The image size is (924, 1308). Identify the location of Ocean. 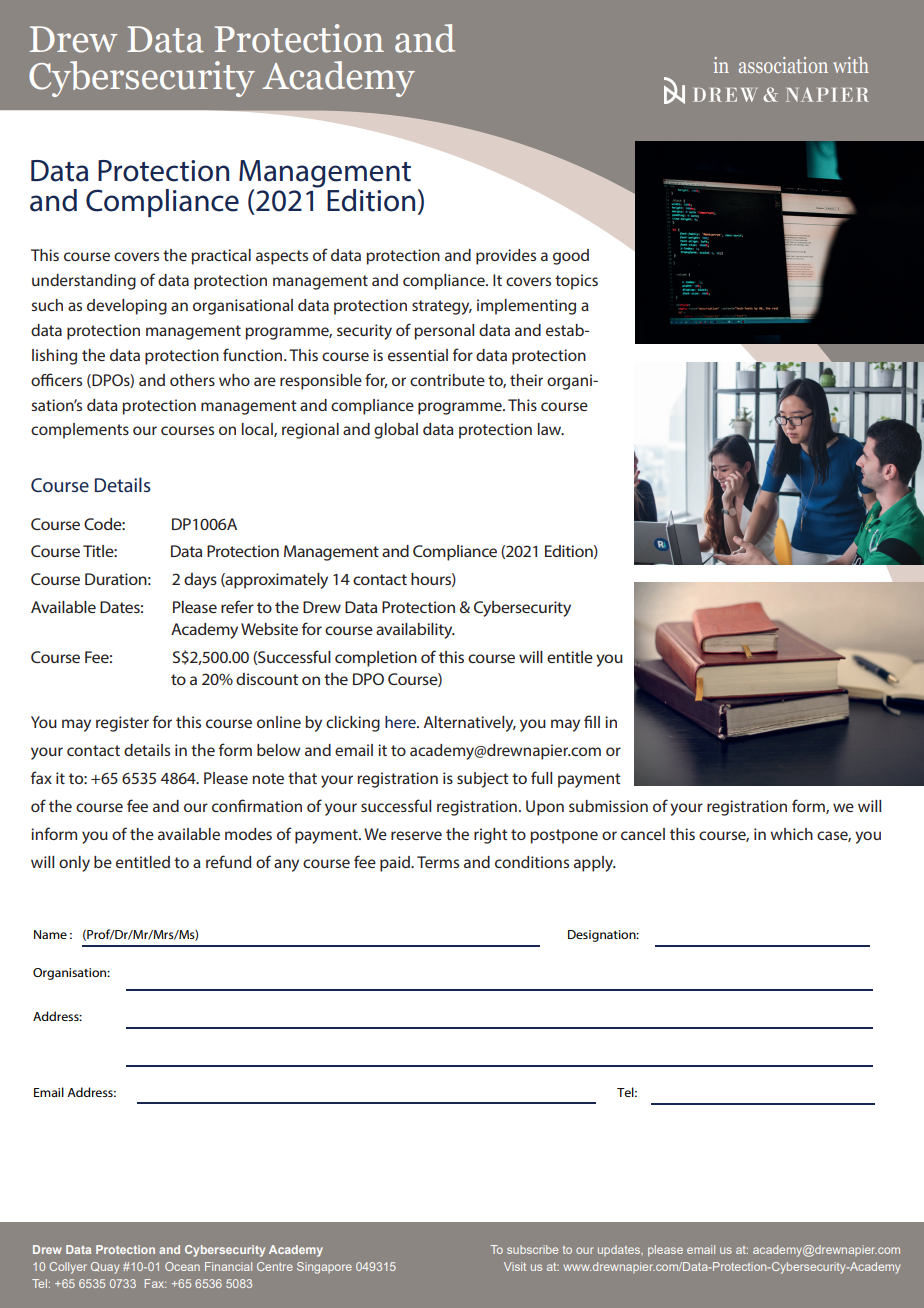
(182, 1266).
